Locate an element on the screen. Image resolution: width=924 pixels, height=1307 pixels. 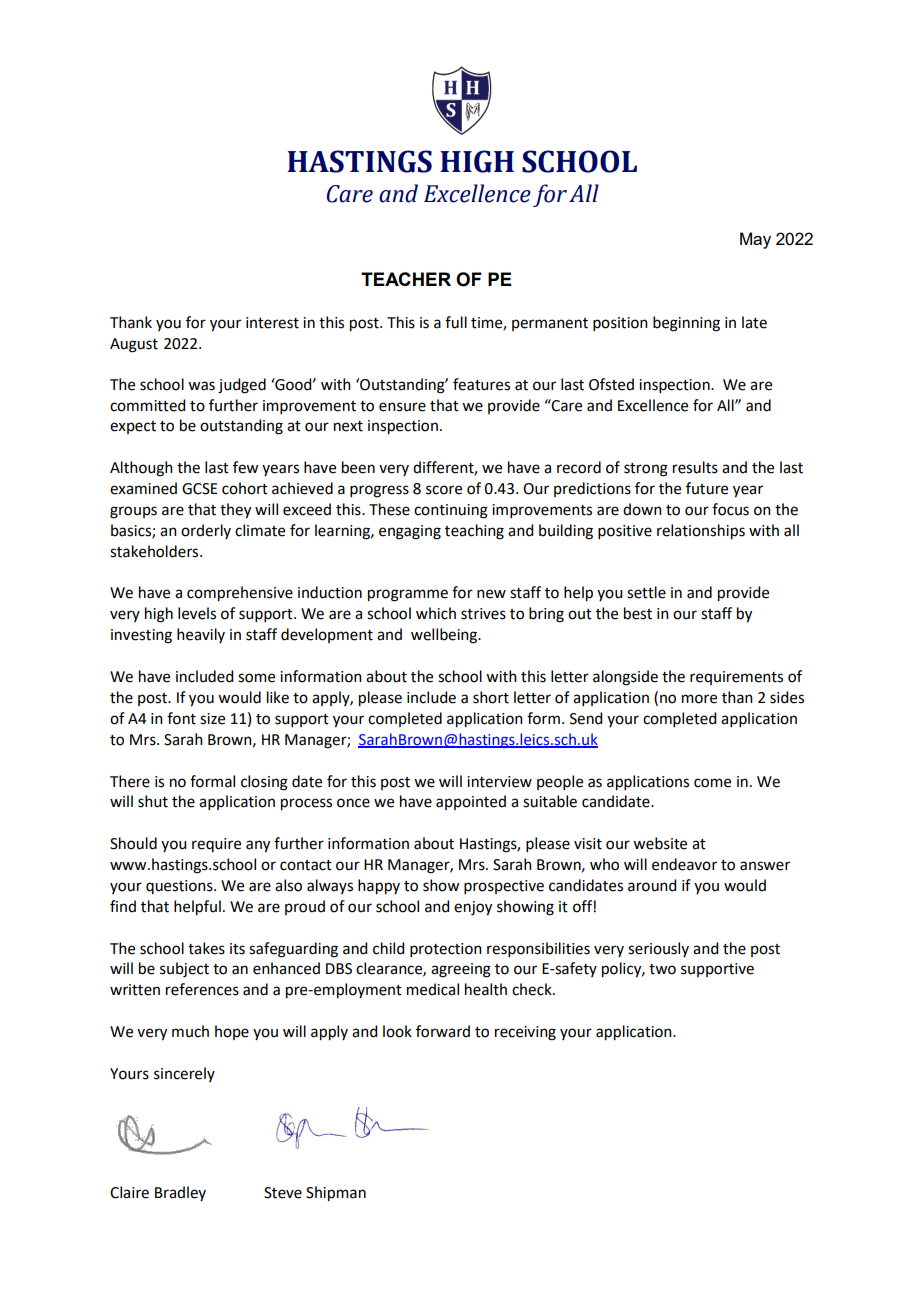
interest is located at coordinates (272, 323).
